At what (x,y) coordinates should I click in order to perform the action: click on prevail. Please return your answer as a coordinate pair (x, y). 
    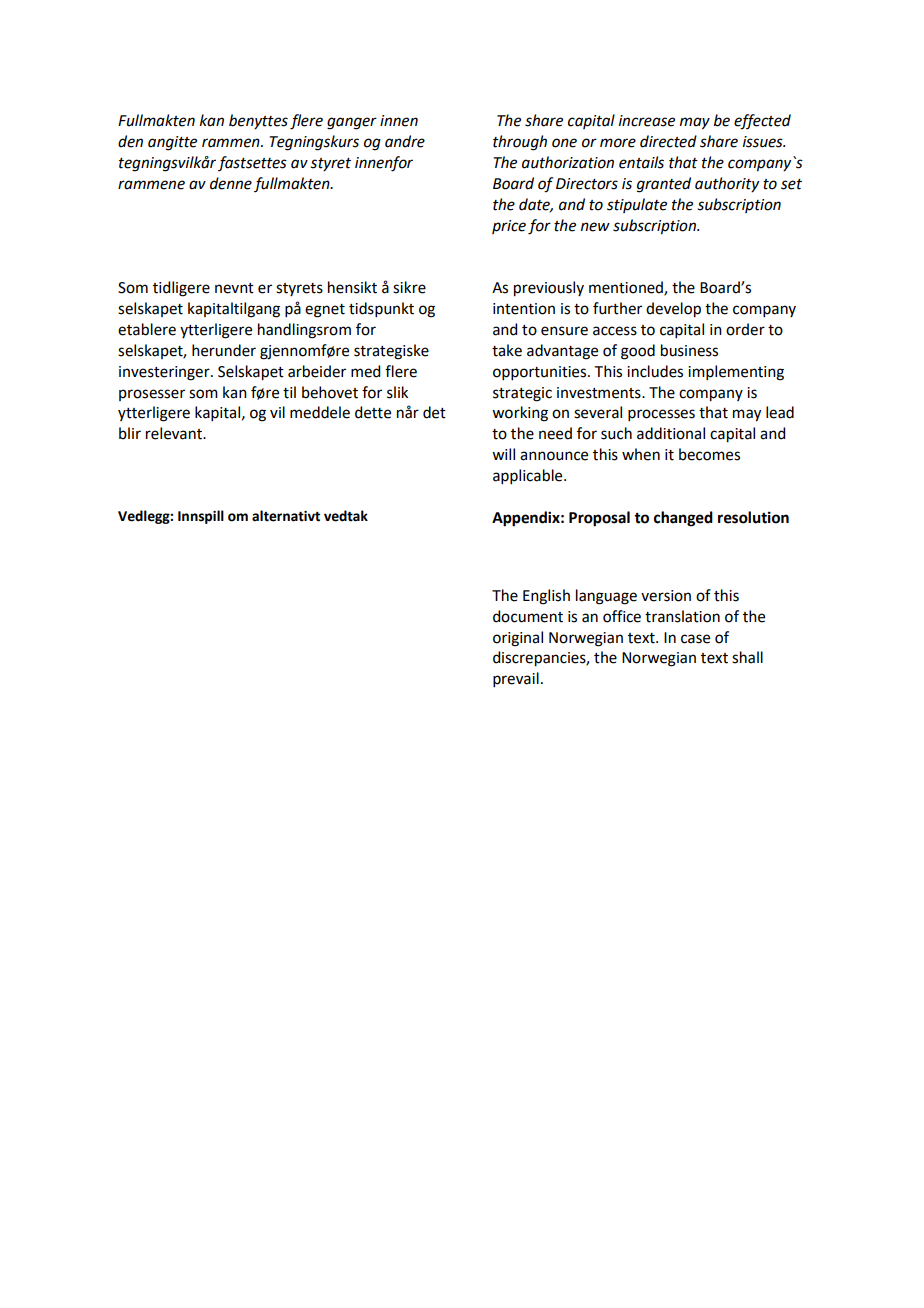
    Looking at the image, I should click on (516, 679).
